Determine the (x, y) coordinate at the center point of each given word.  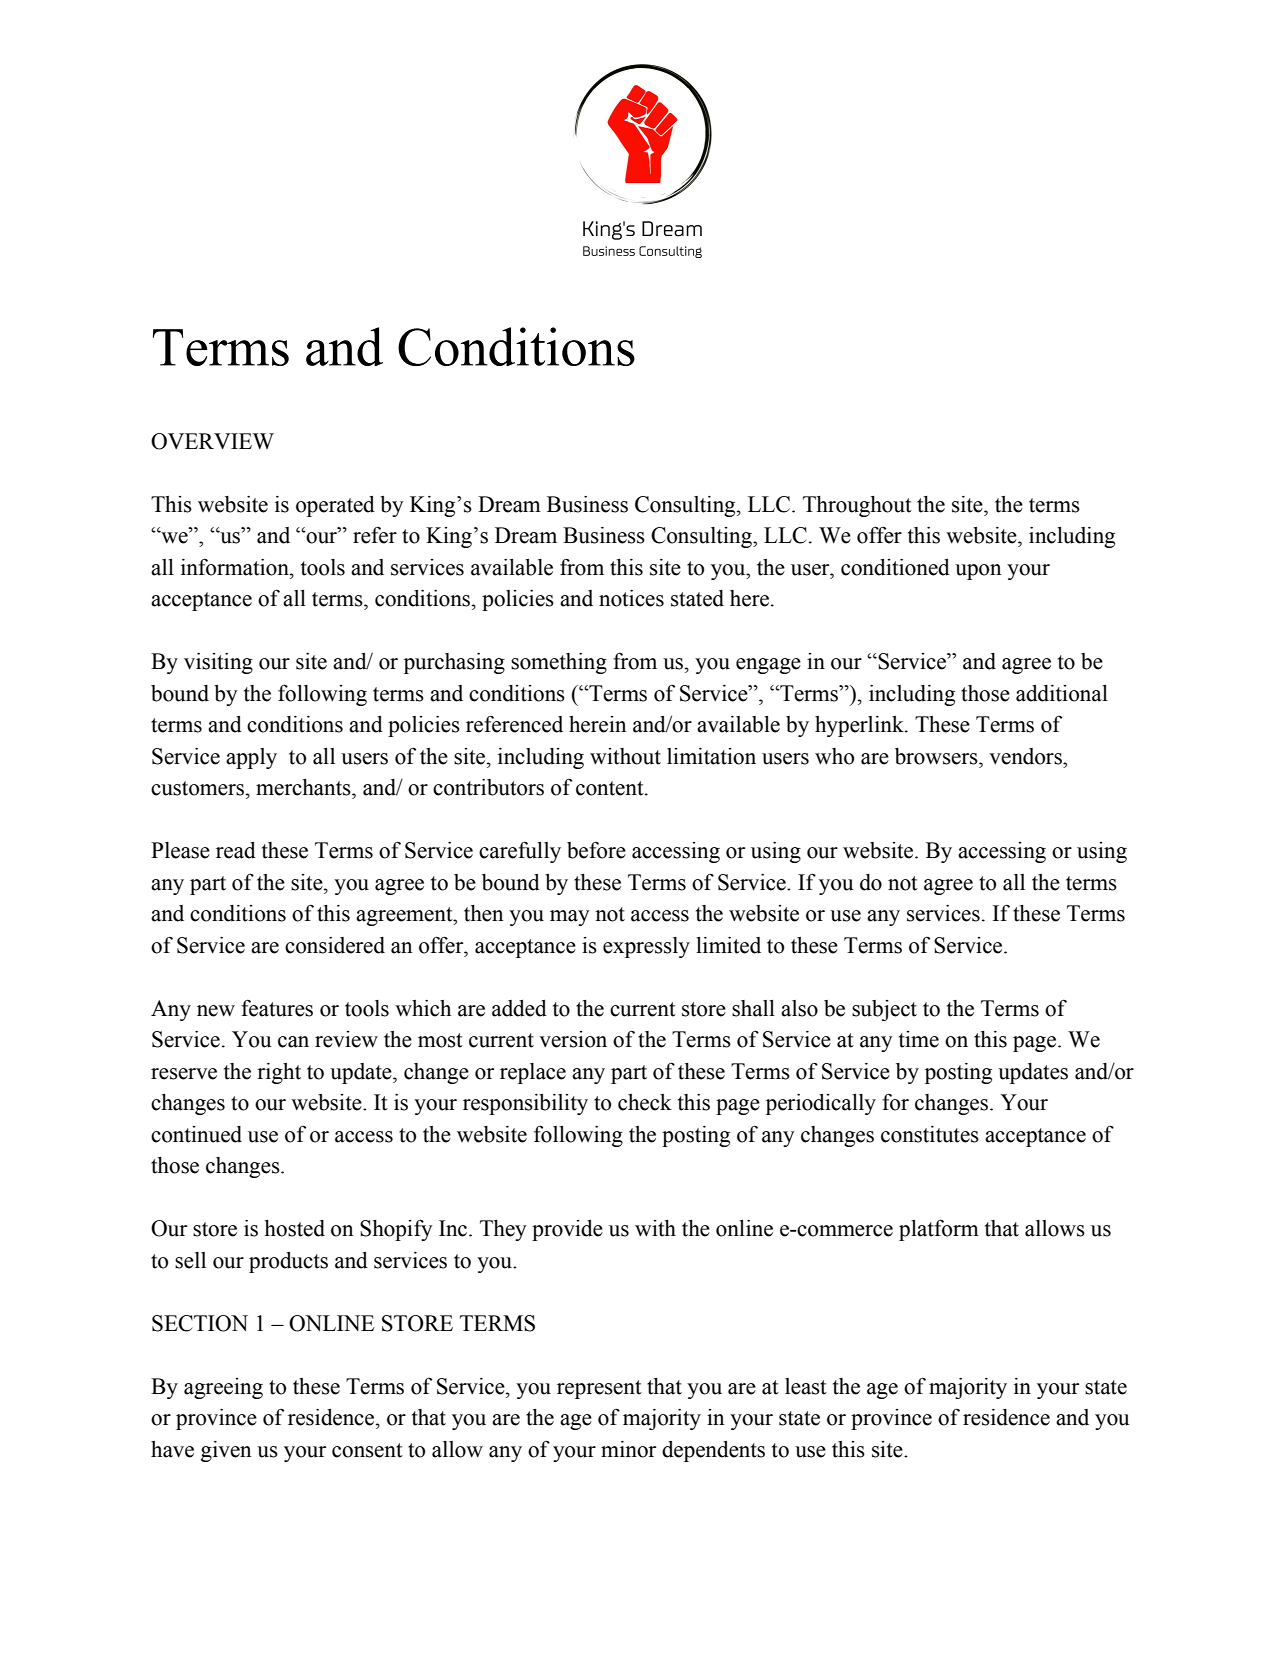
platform (939, 1230)
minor (628, 1449)
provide (567, 1230)
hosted (295, 1228)
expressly (646, 947)
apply (251, 758)
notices (631, 598)
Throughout (857, 506)
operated (335, 506)
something (559, 663)
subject (884, 1010)
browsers (937, 756)
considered (335, 945)
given (226, 1451)
